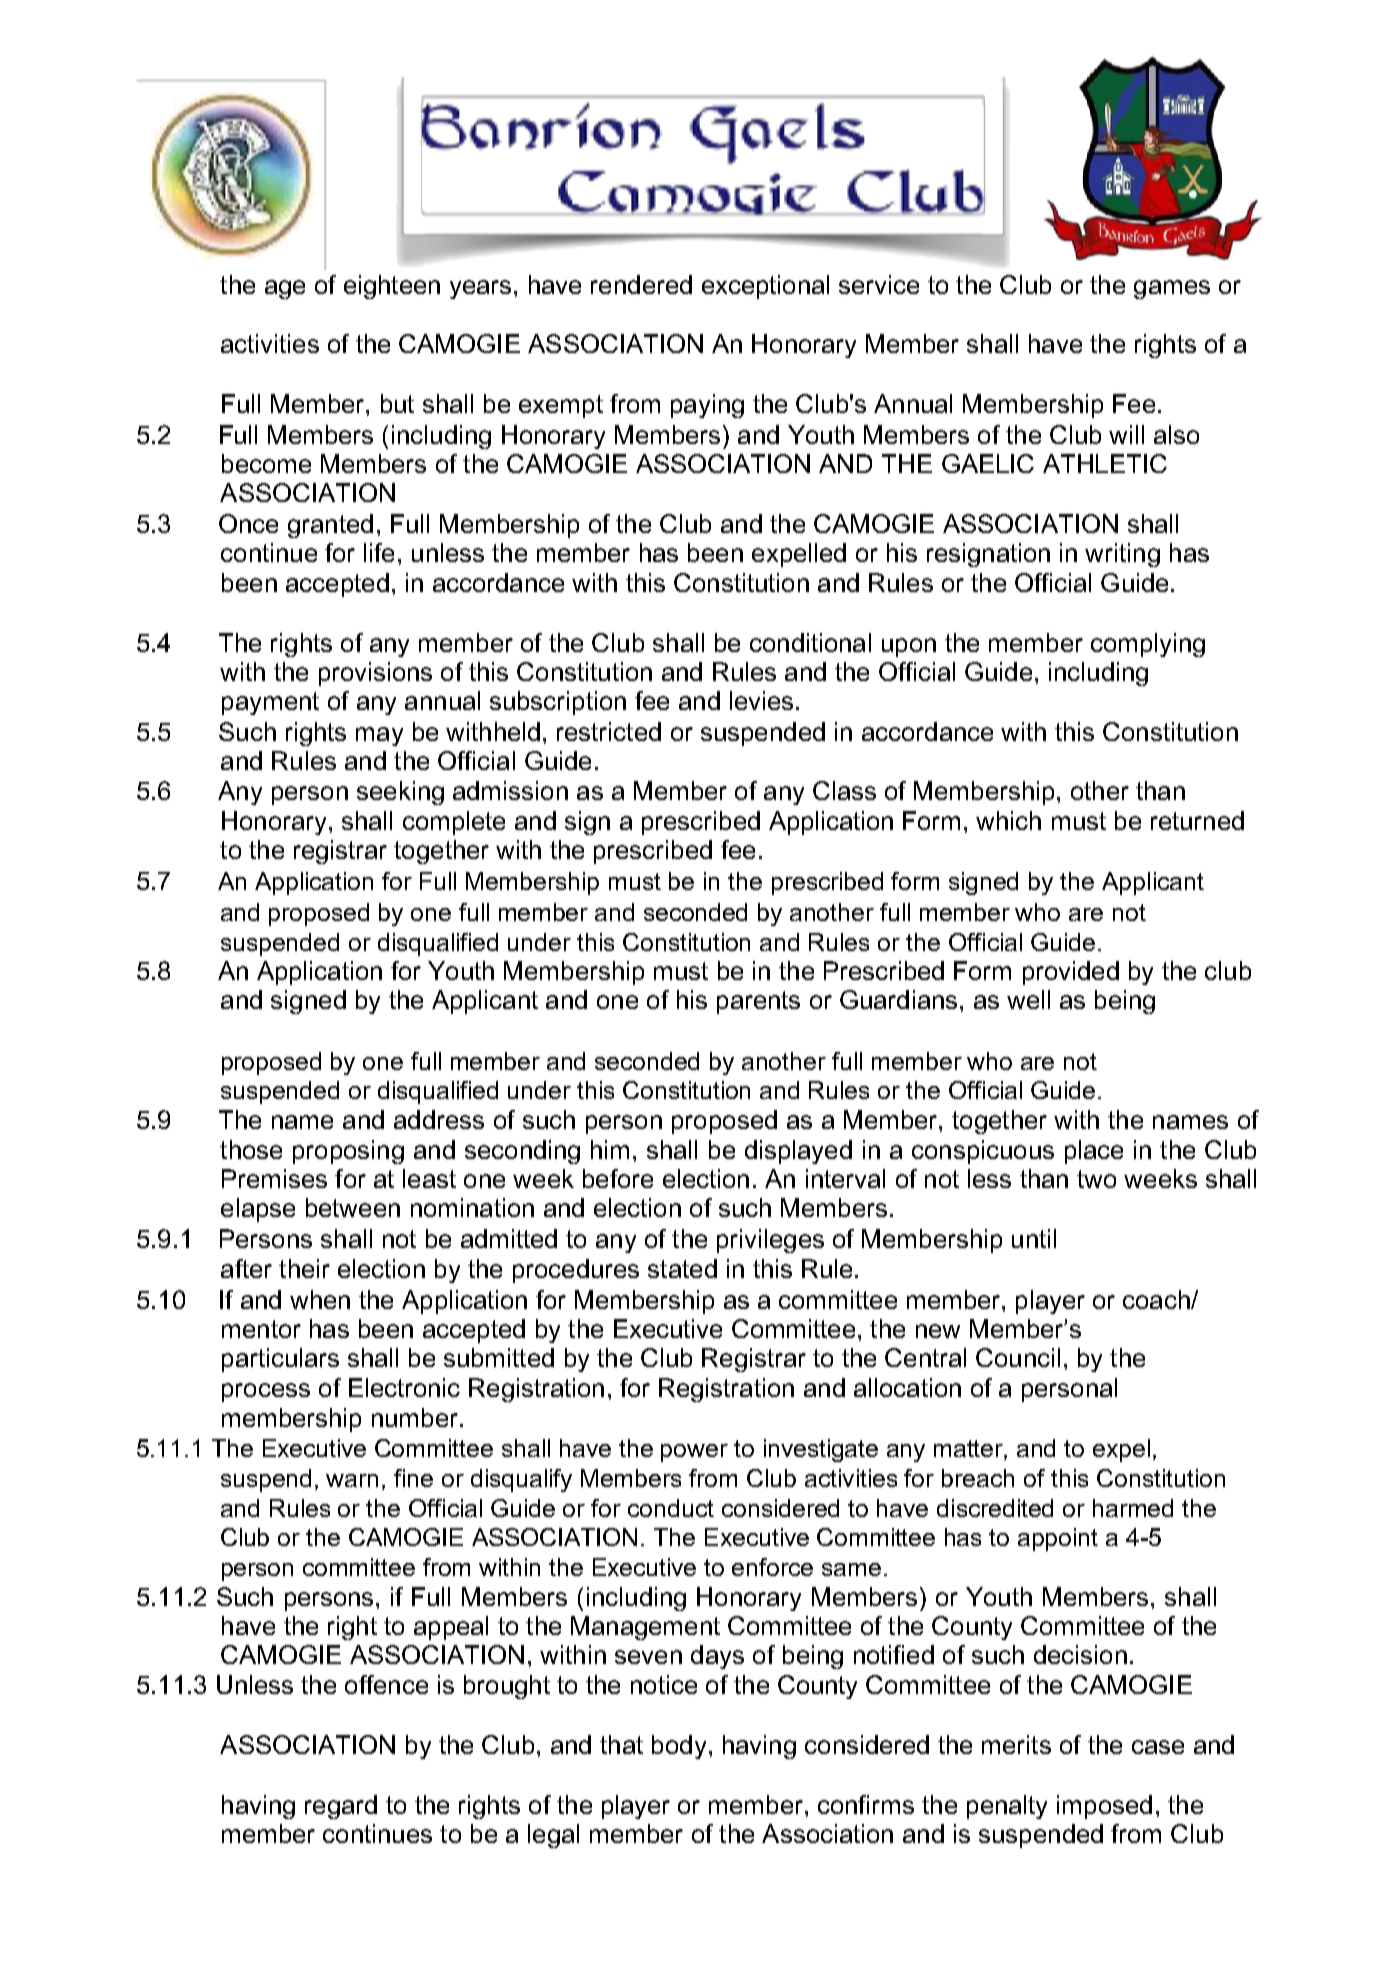 The image size is (1400, 1981). Describe the element at coordinates (758, 1002) in the image. I see `parents` at that location.
